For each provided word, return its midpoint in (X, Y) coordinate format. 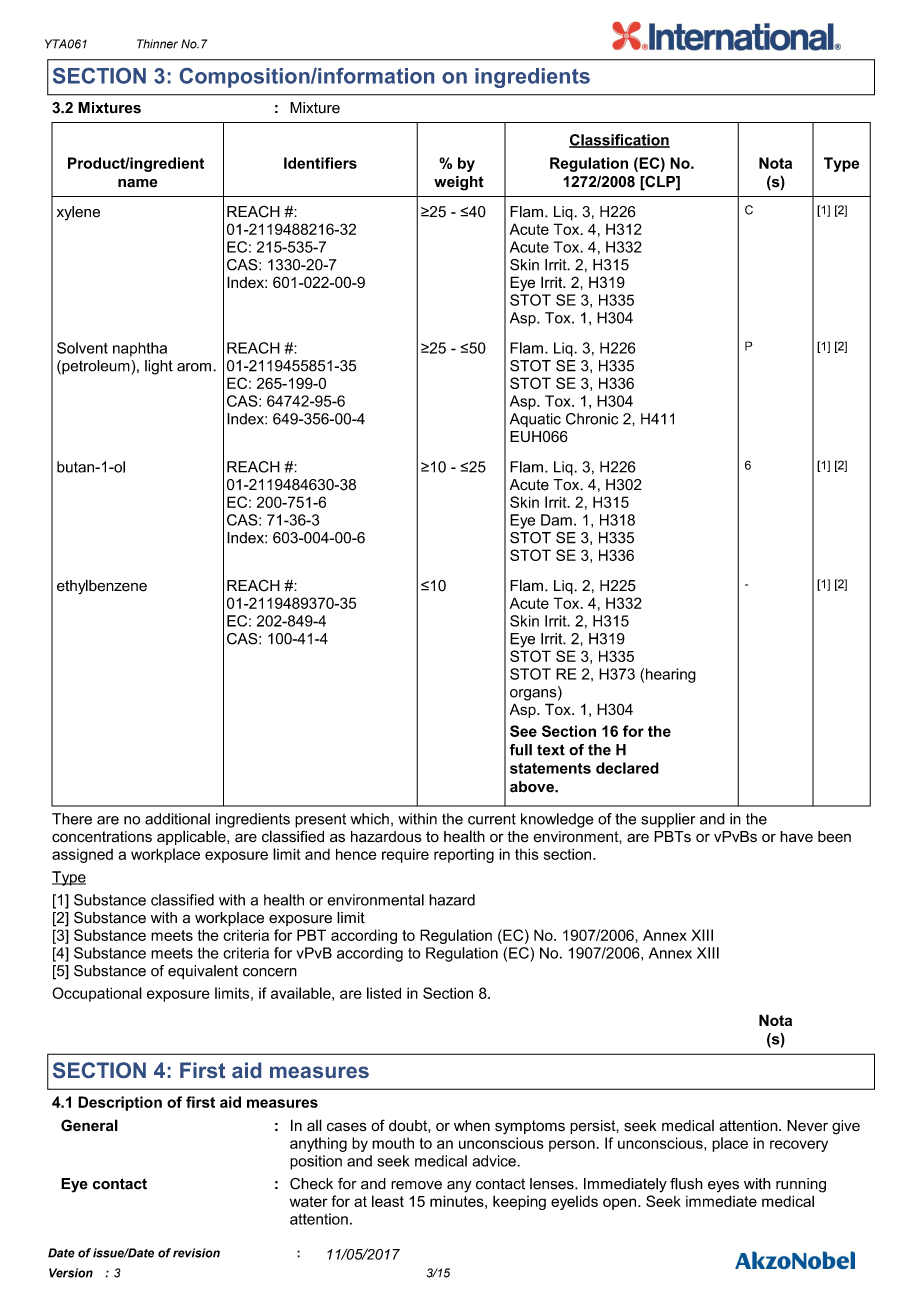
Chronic (592, 419)
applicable (192, 837)
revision (196, 1253)
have (796, 837)
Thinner (157, 44)
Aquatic (535, 420)
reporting (464, 855)
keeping (519, 1202)
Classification (619, 141)
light (159, 367)
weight (459, 183)
